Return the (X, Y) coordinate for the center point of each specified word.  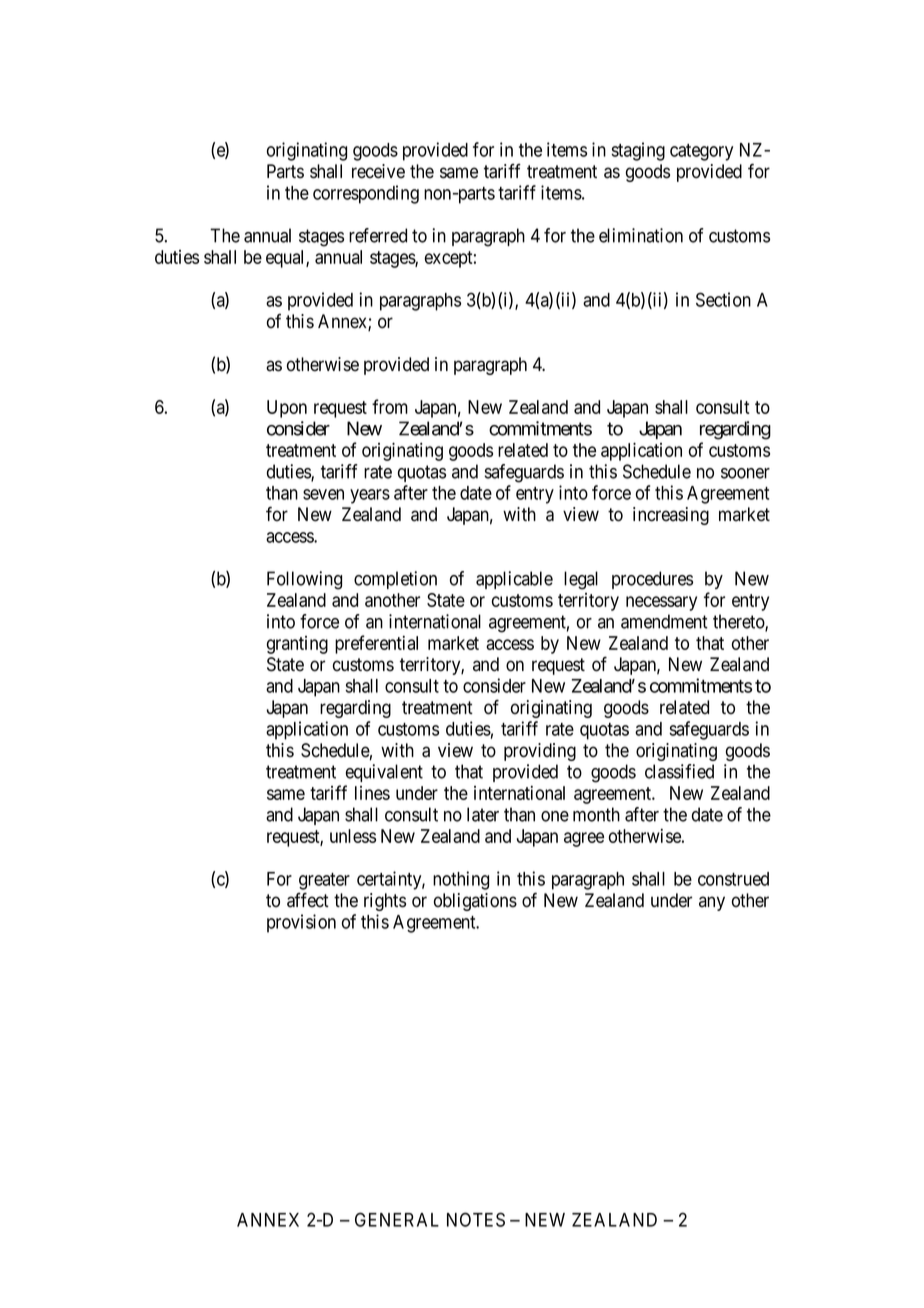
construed (733, 879)
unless (353, 836)
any (712, 903)
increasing (671, 516)
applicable (514, 580)
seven (323, 494)
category (701, 152)
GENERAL (397, 1219)
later (483, 814)
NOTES (476, 1219)
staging (638, 151)
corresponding (366, 194)
